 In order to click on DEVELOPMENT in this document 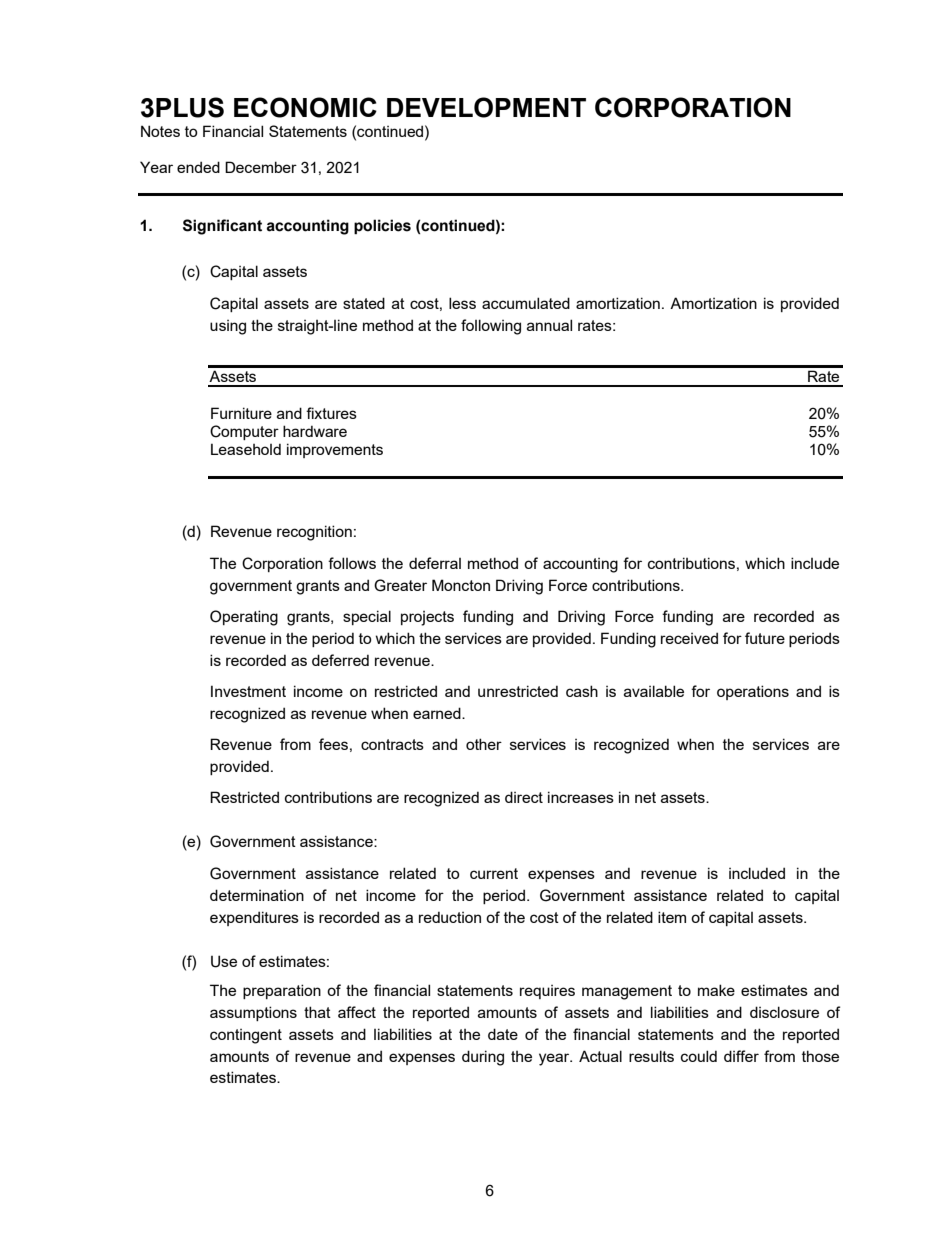, I will do `click(486, 107)`.
